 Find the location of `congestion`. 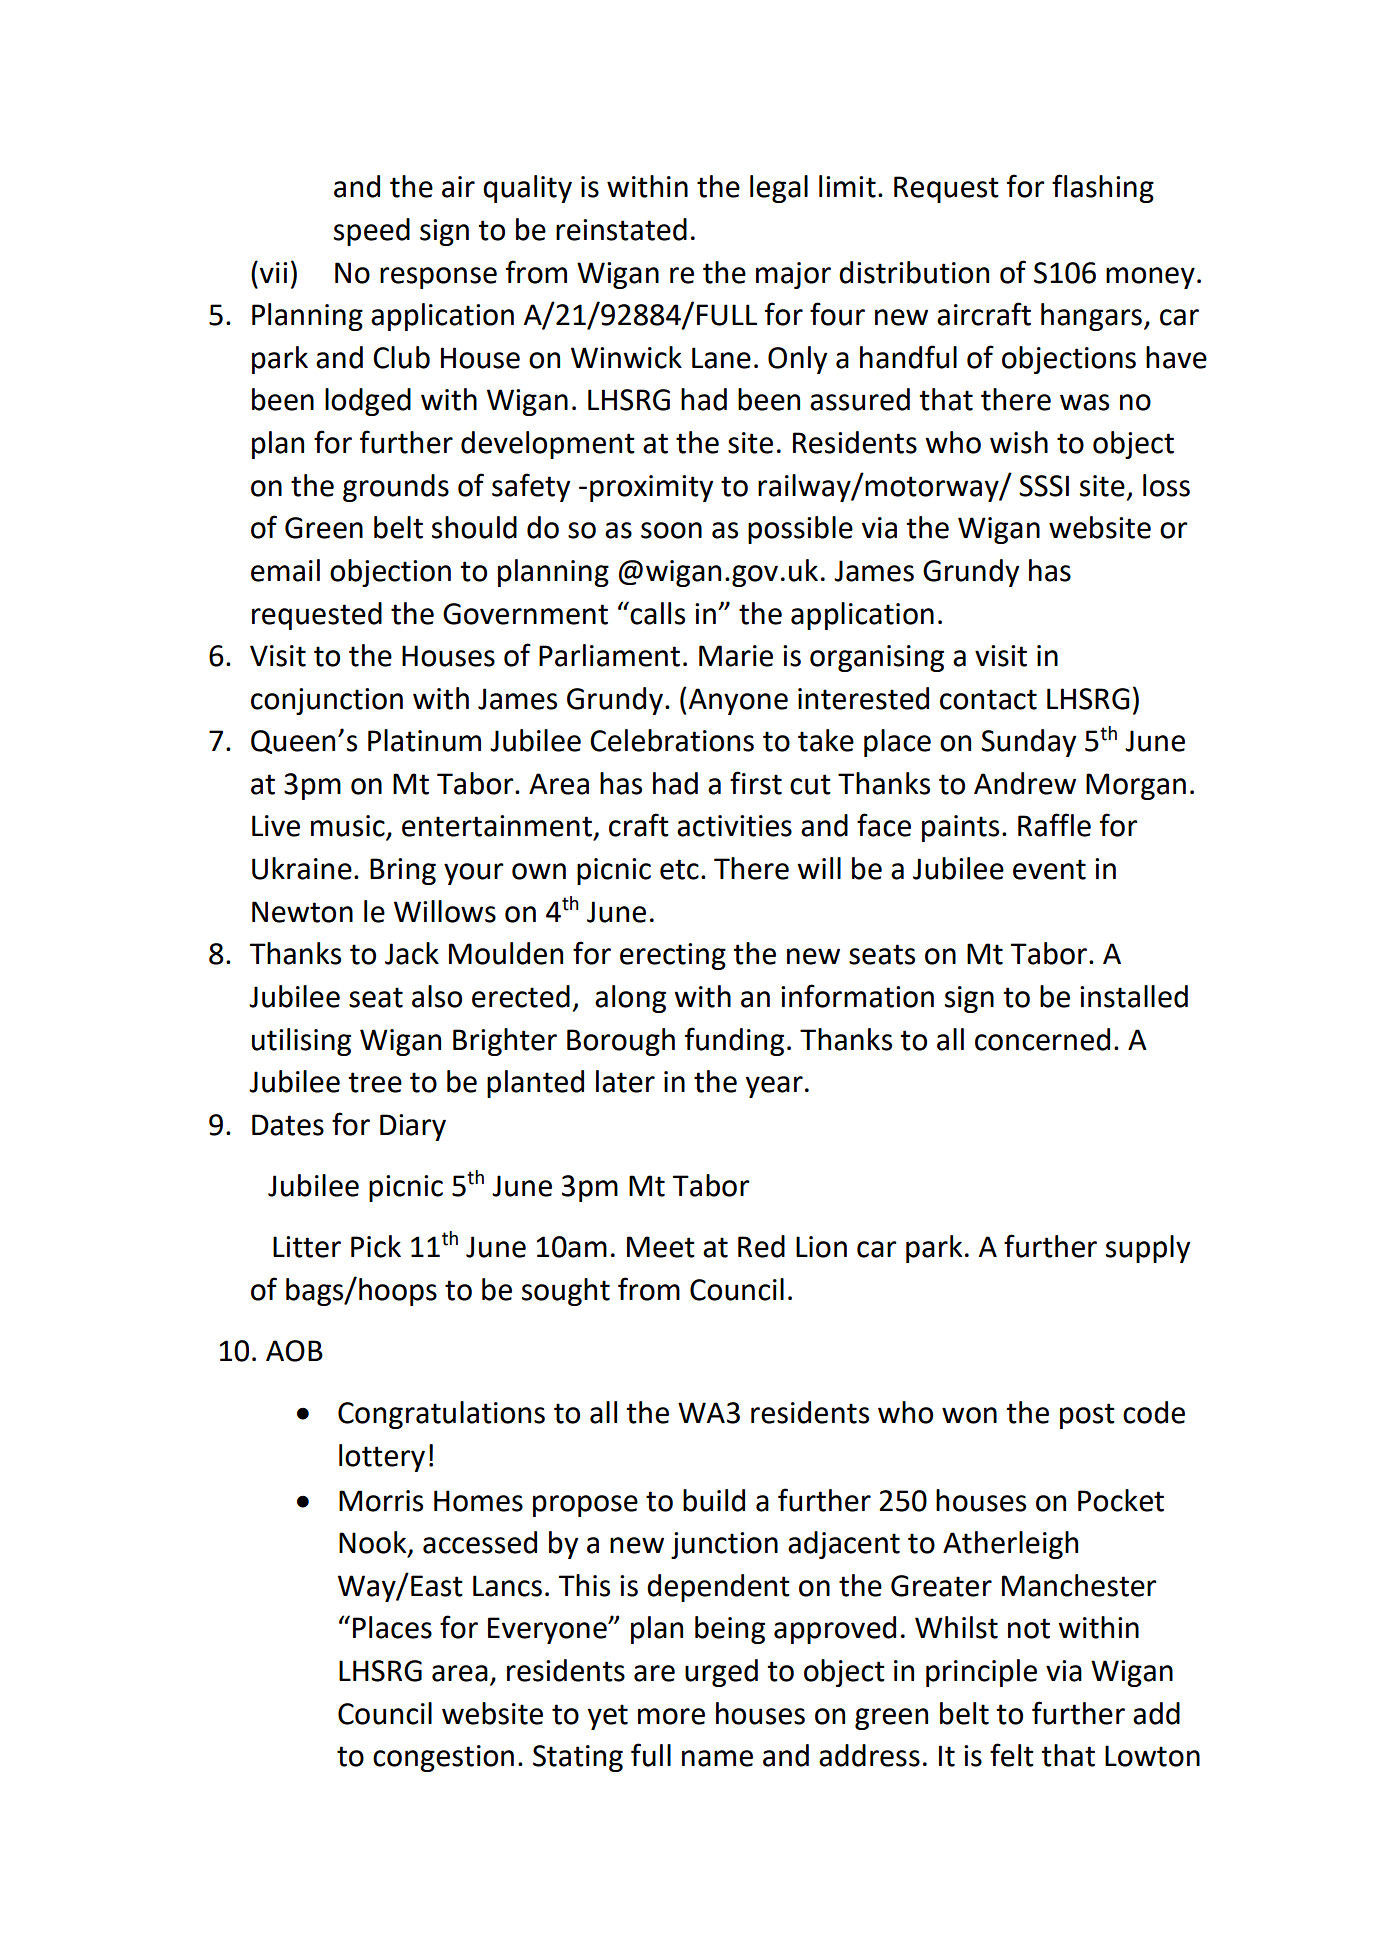

congestion is located at coordinates (443, 1758).
